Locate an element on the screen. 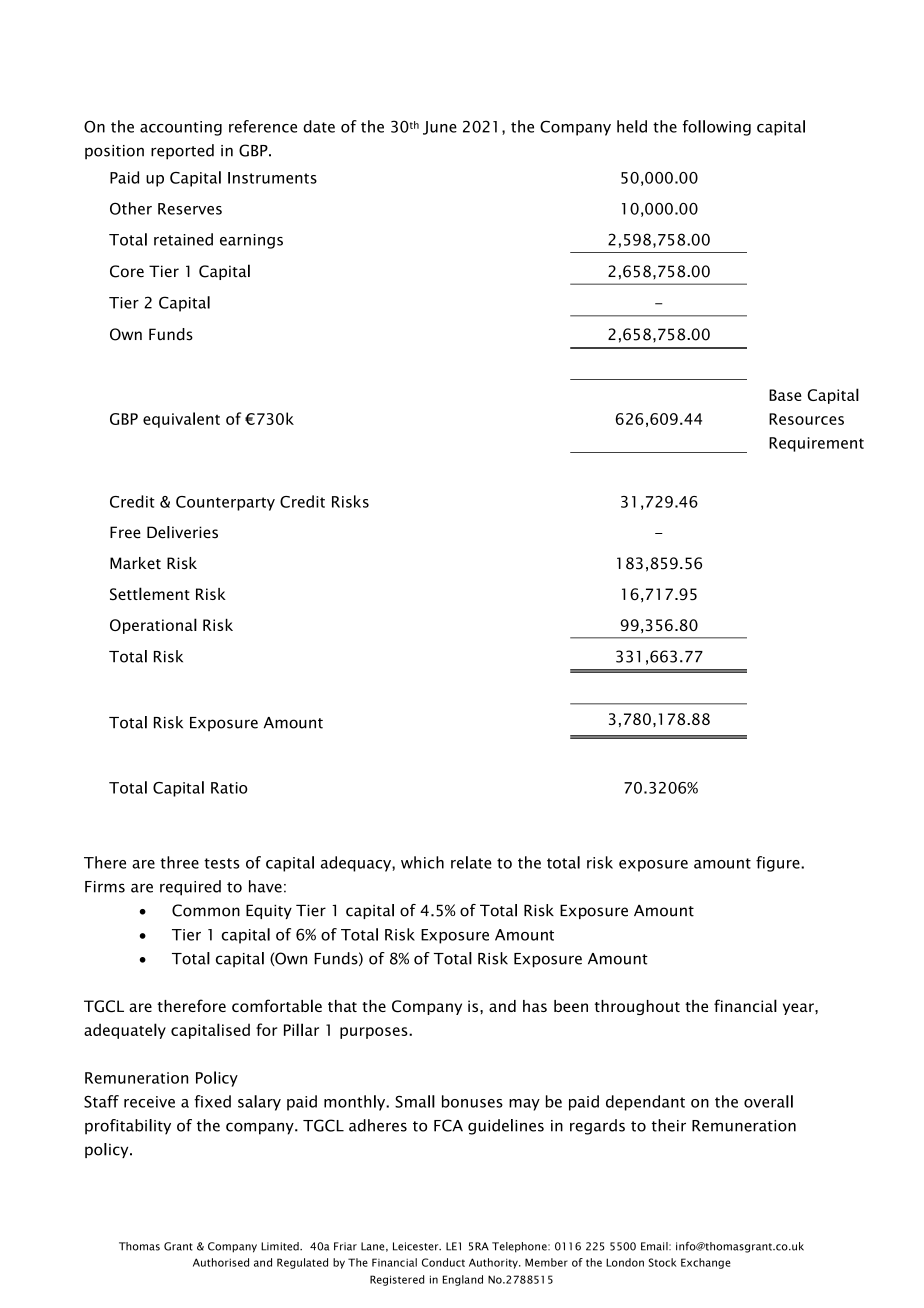 This screenshot has width=924, height=1308. Conduct is located at coordinates (443, 1262).
